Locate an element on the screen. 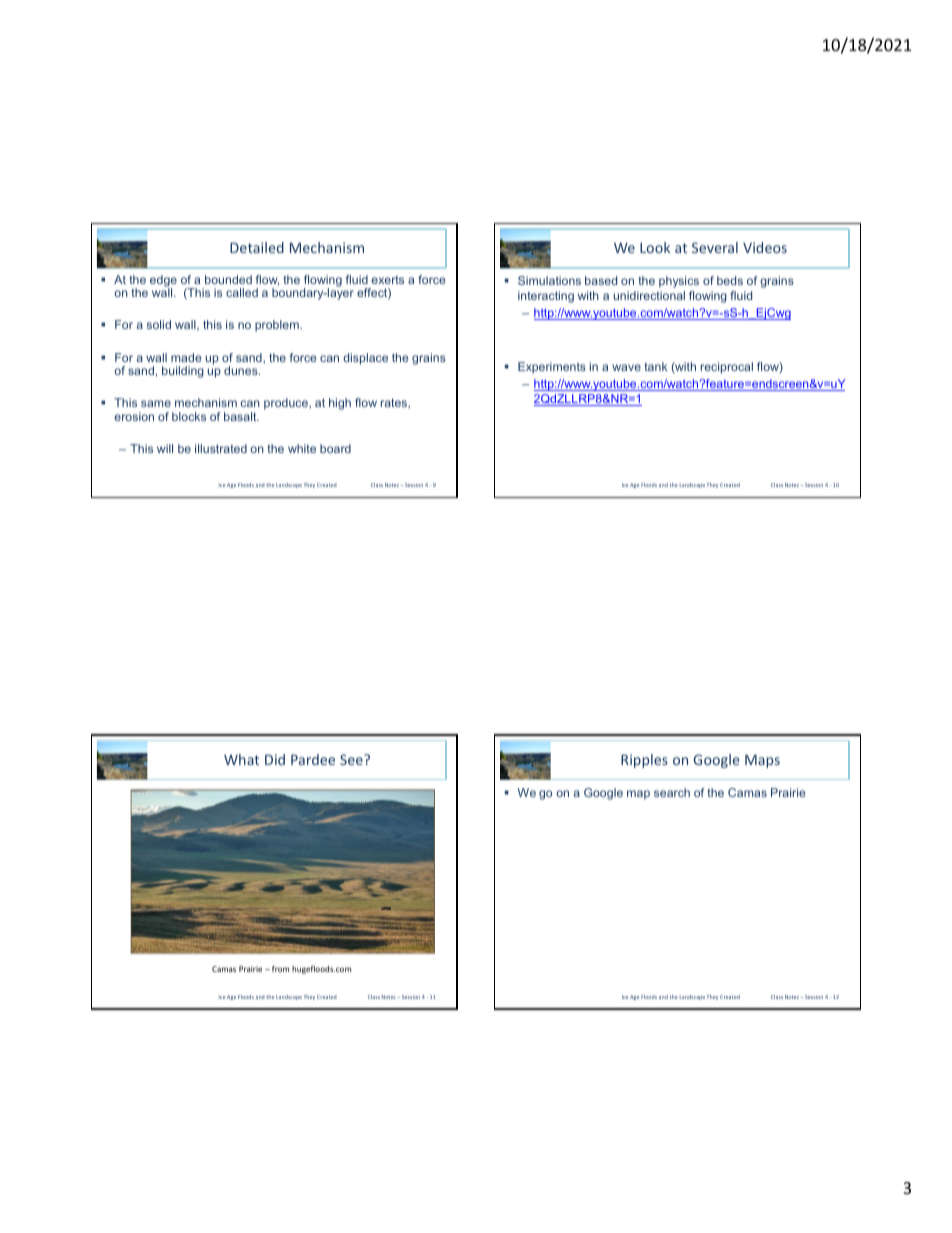 This screenshot has height=1233, width=952. blocks is located at coordinates (189, 416).
